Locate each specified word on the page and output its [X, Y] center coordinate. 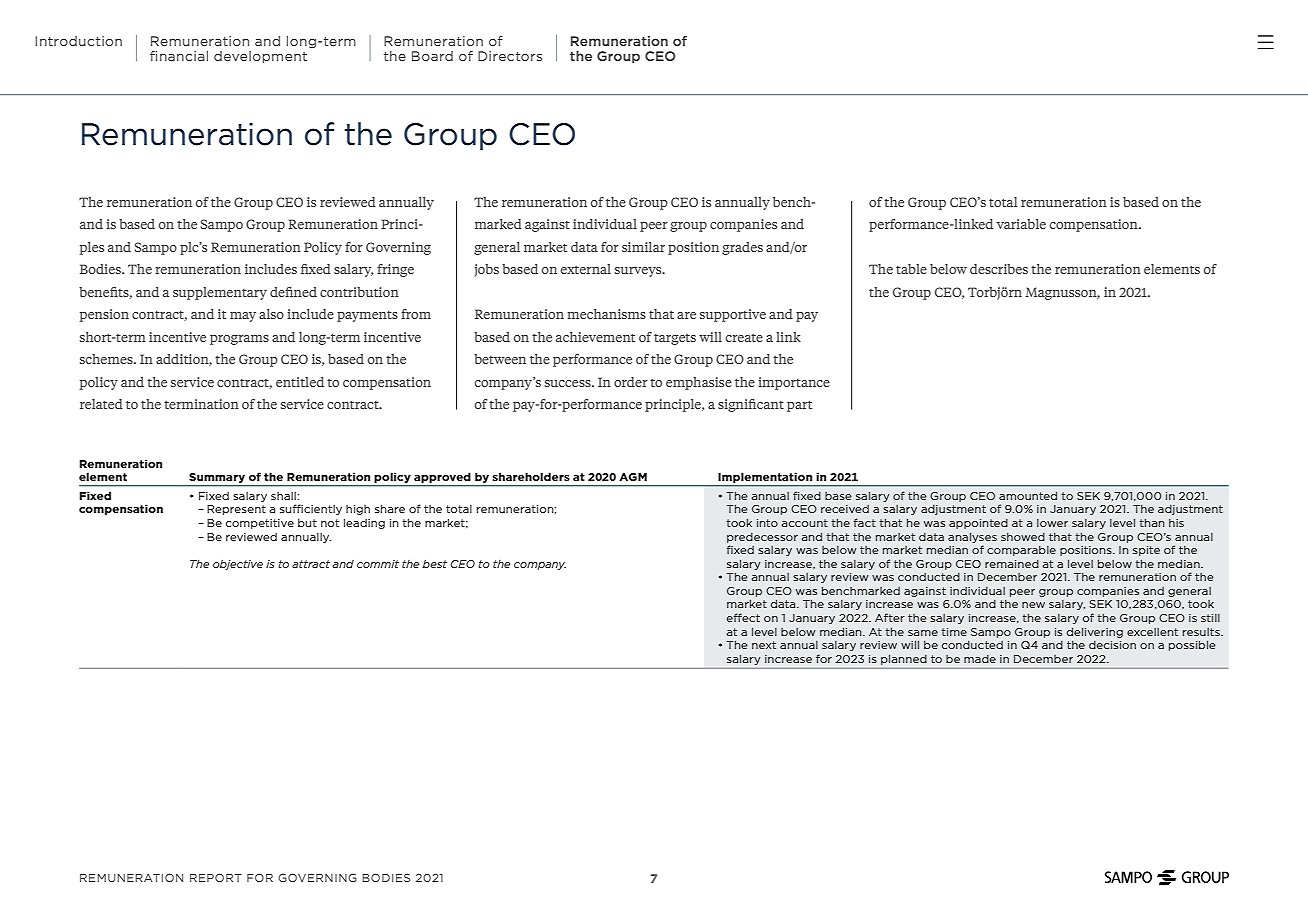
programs [239, 340]
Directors [510, 56]
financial [179, 56]
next [764, 645]
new [1033, 605]
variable [1021, 224]
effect [743, 617]
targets [675, 339]
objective [238, 564]
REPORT [216, 877]
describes [999, 269]
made [980, 659]
